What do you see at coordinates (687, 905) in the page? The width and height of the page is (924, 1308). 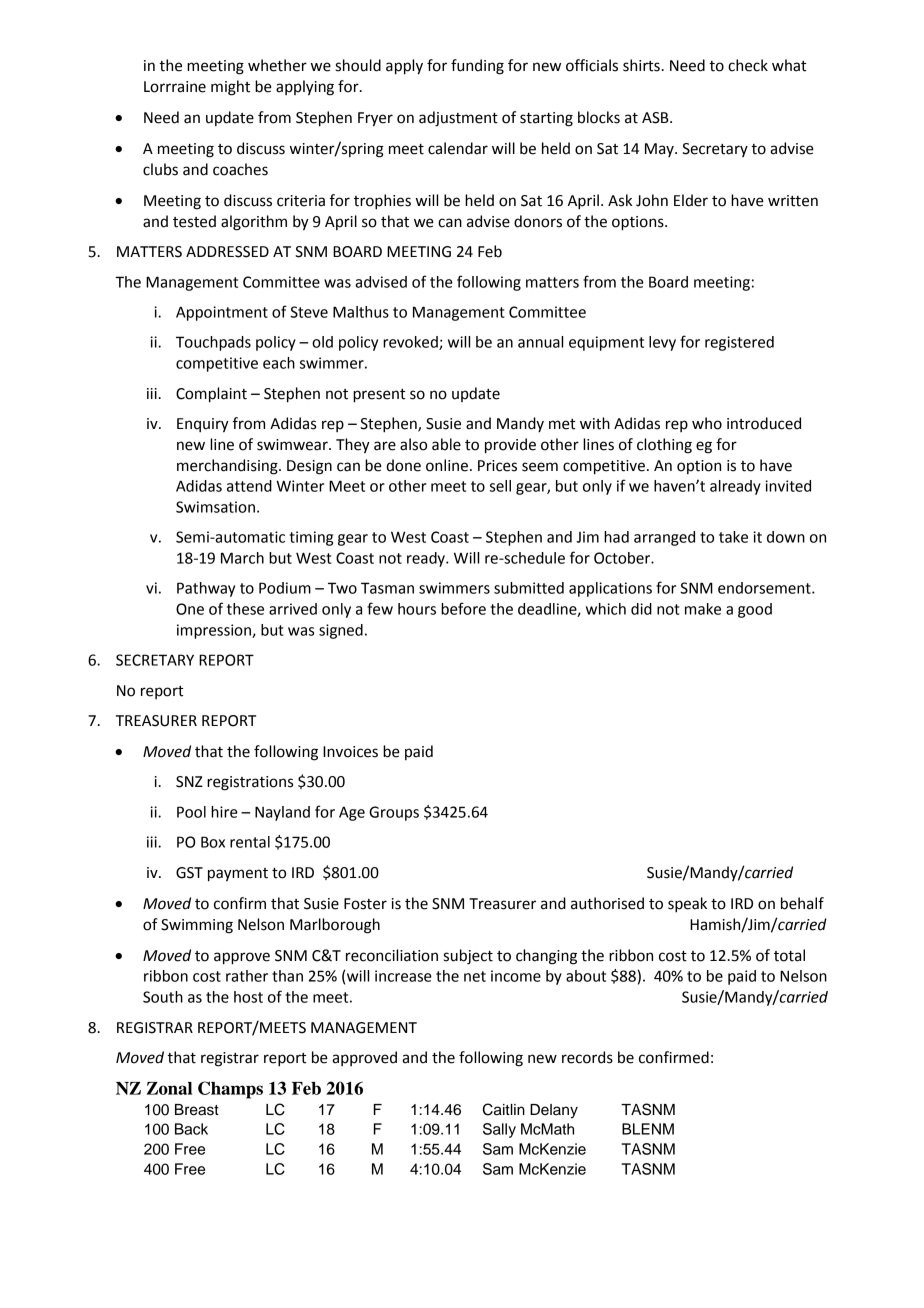 I see `speak` at bounding box center [687, 905].
